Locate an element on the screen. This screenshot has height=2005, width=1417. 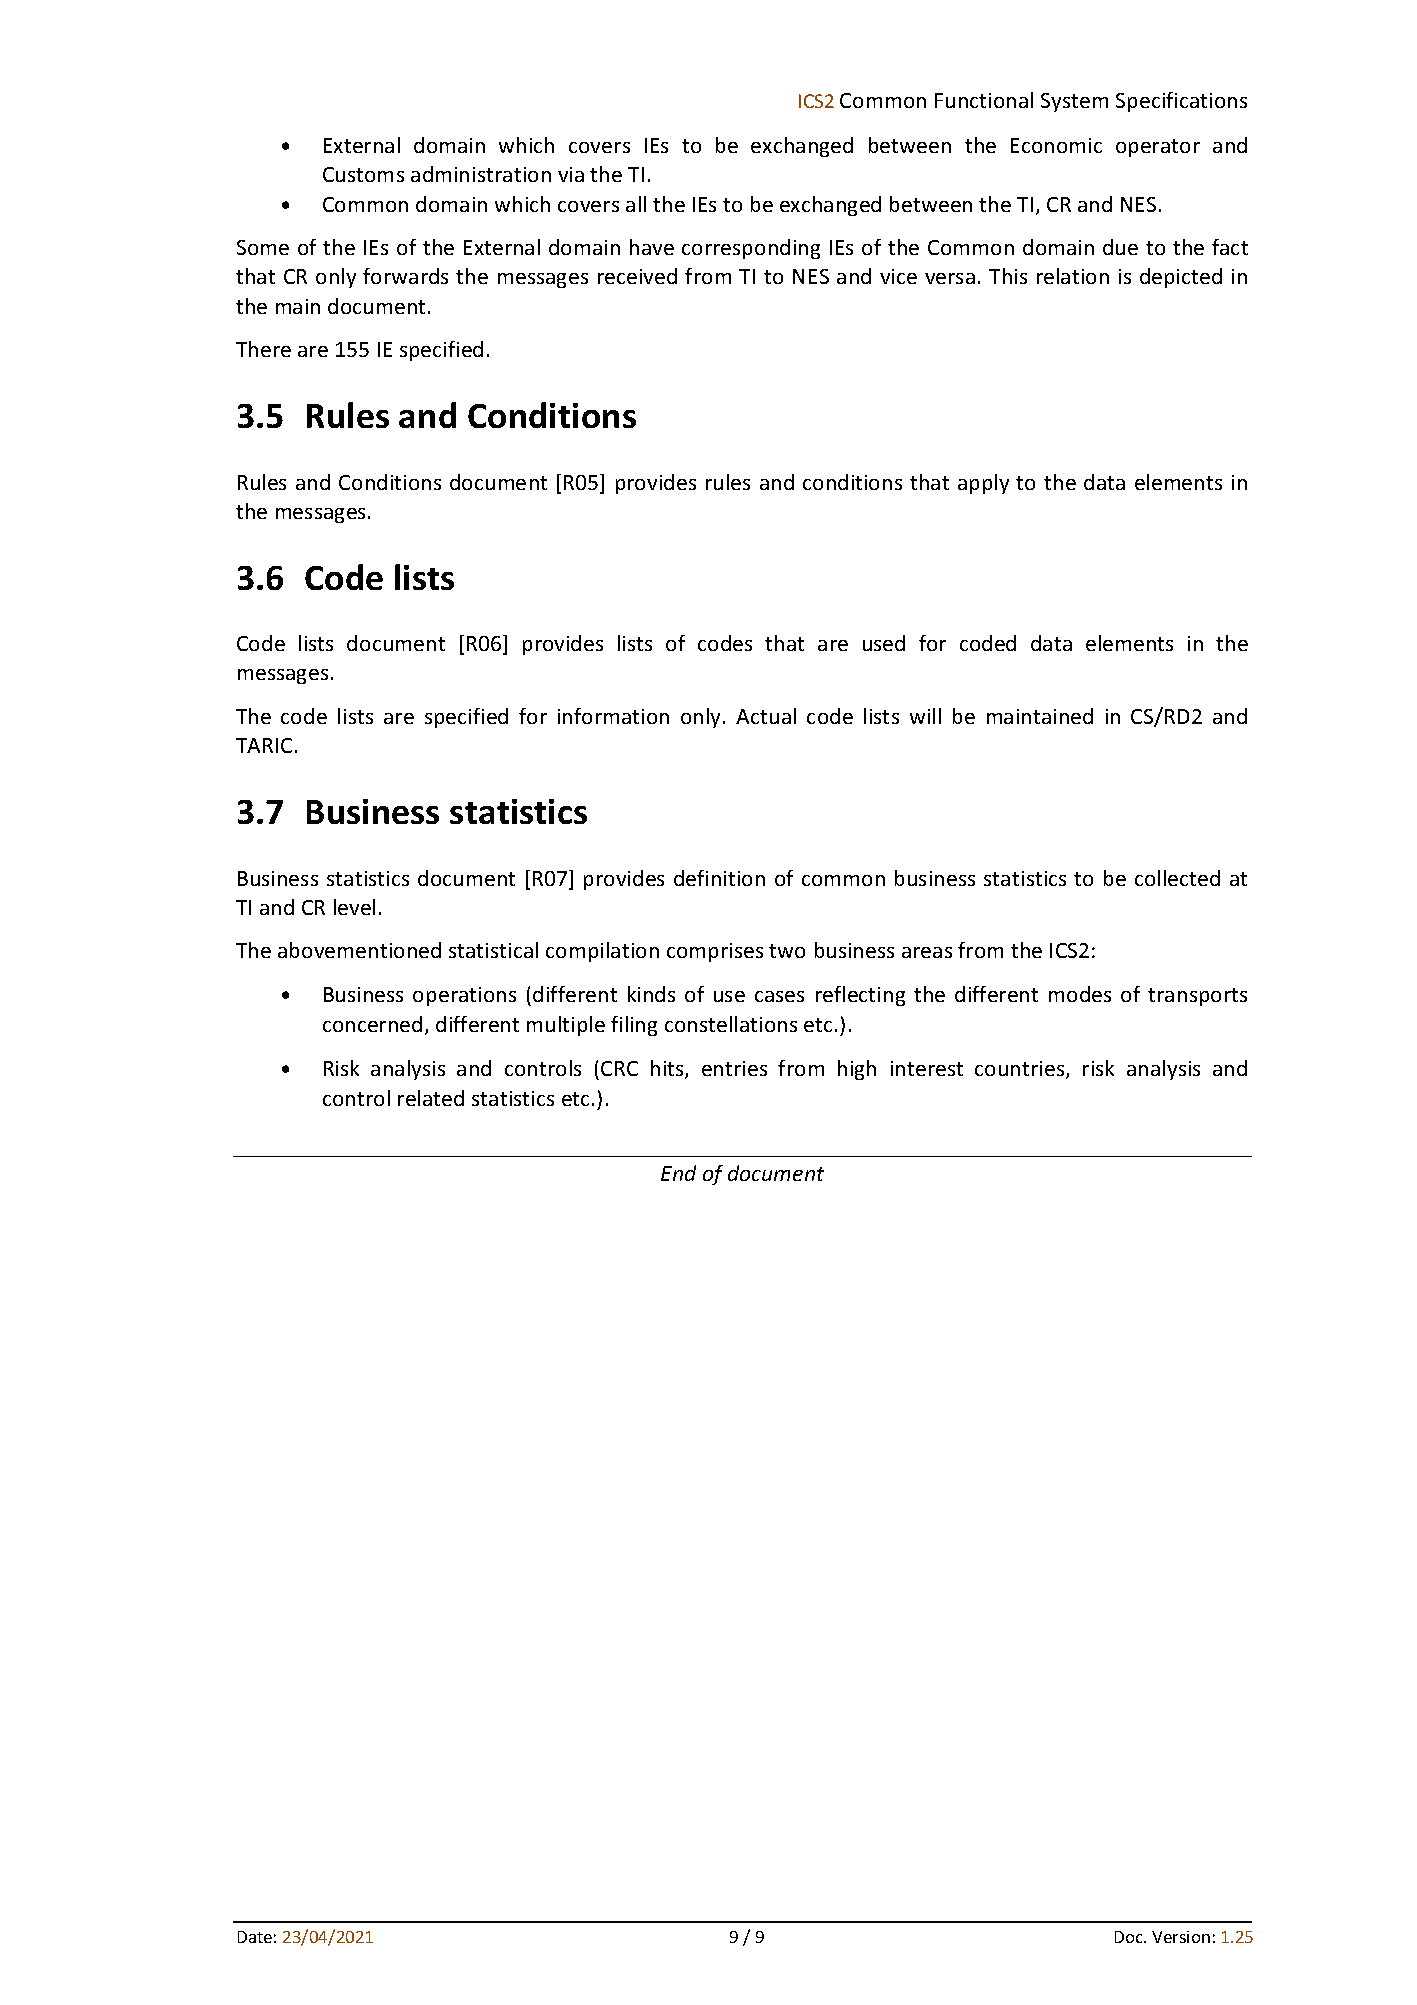
concerned is located at coordinates (372, 1024).
